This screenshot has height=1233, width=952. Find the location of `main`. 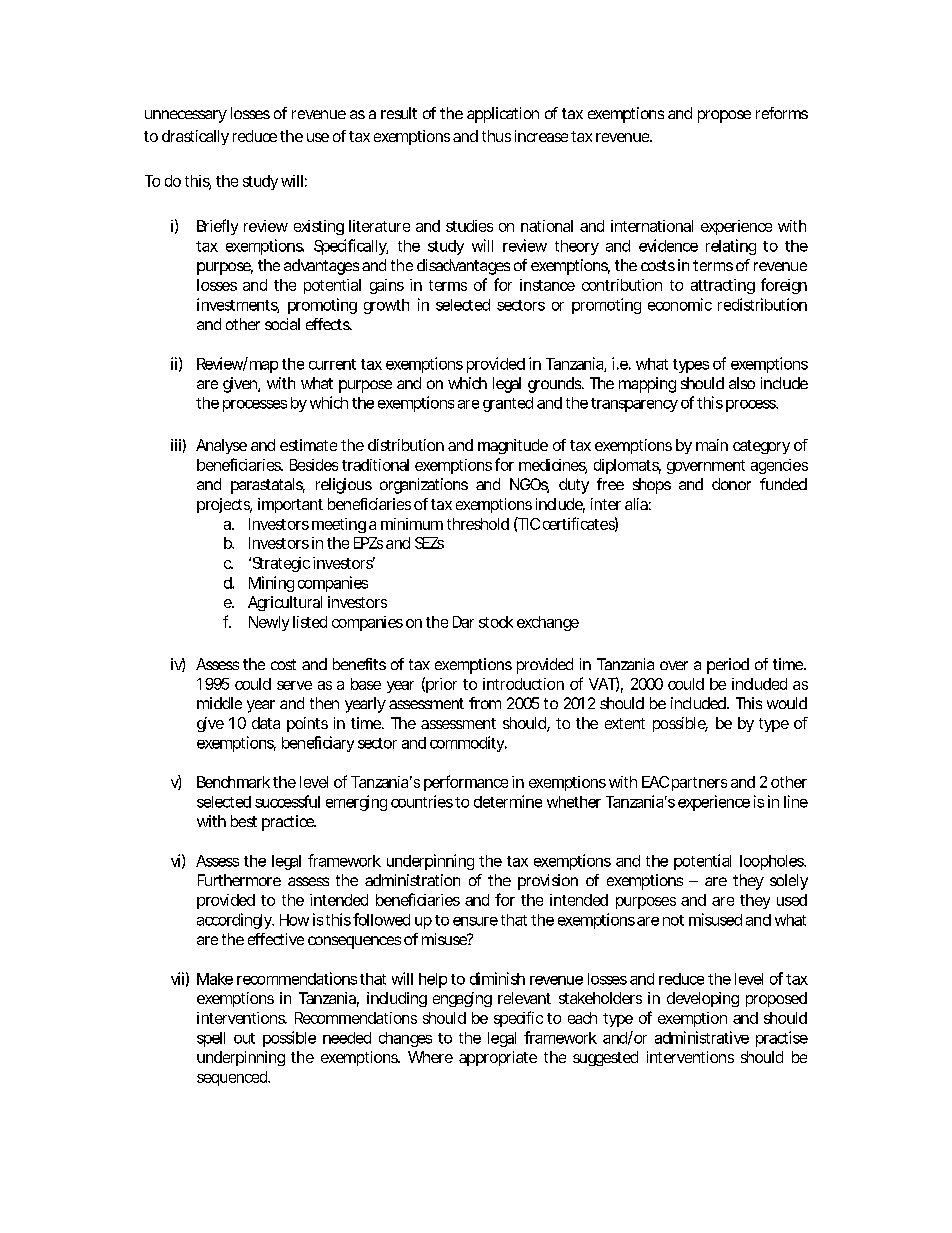

main is located at coordinates (712, 445).
